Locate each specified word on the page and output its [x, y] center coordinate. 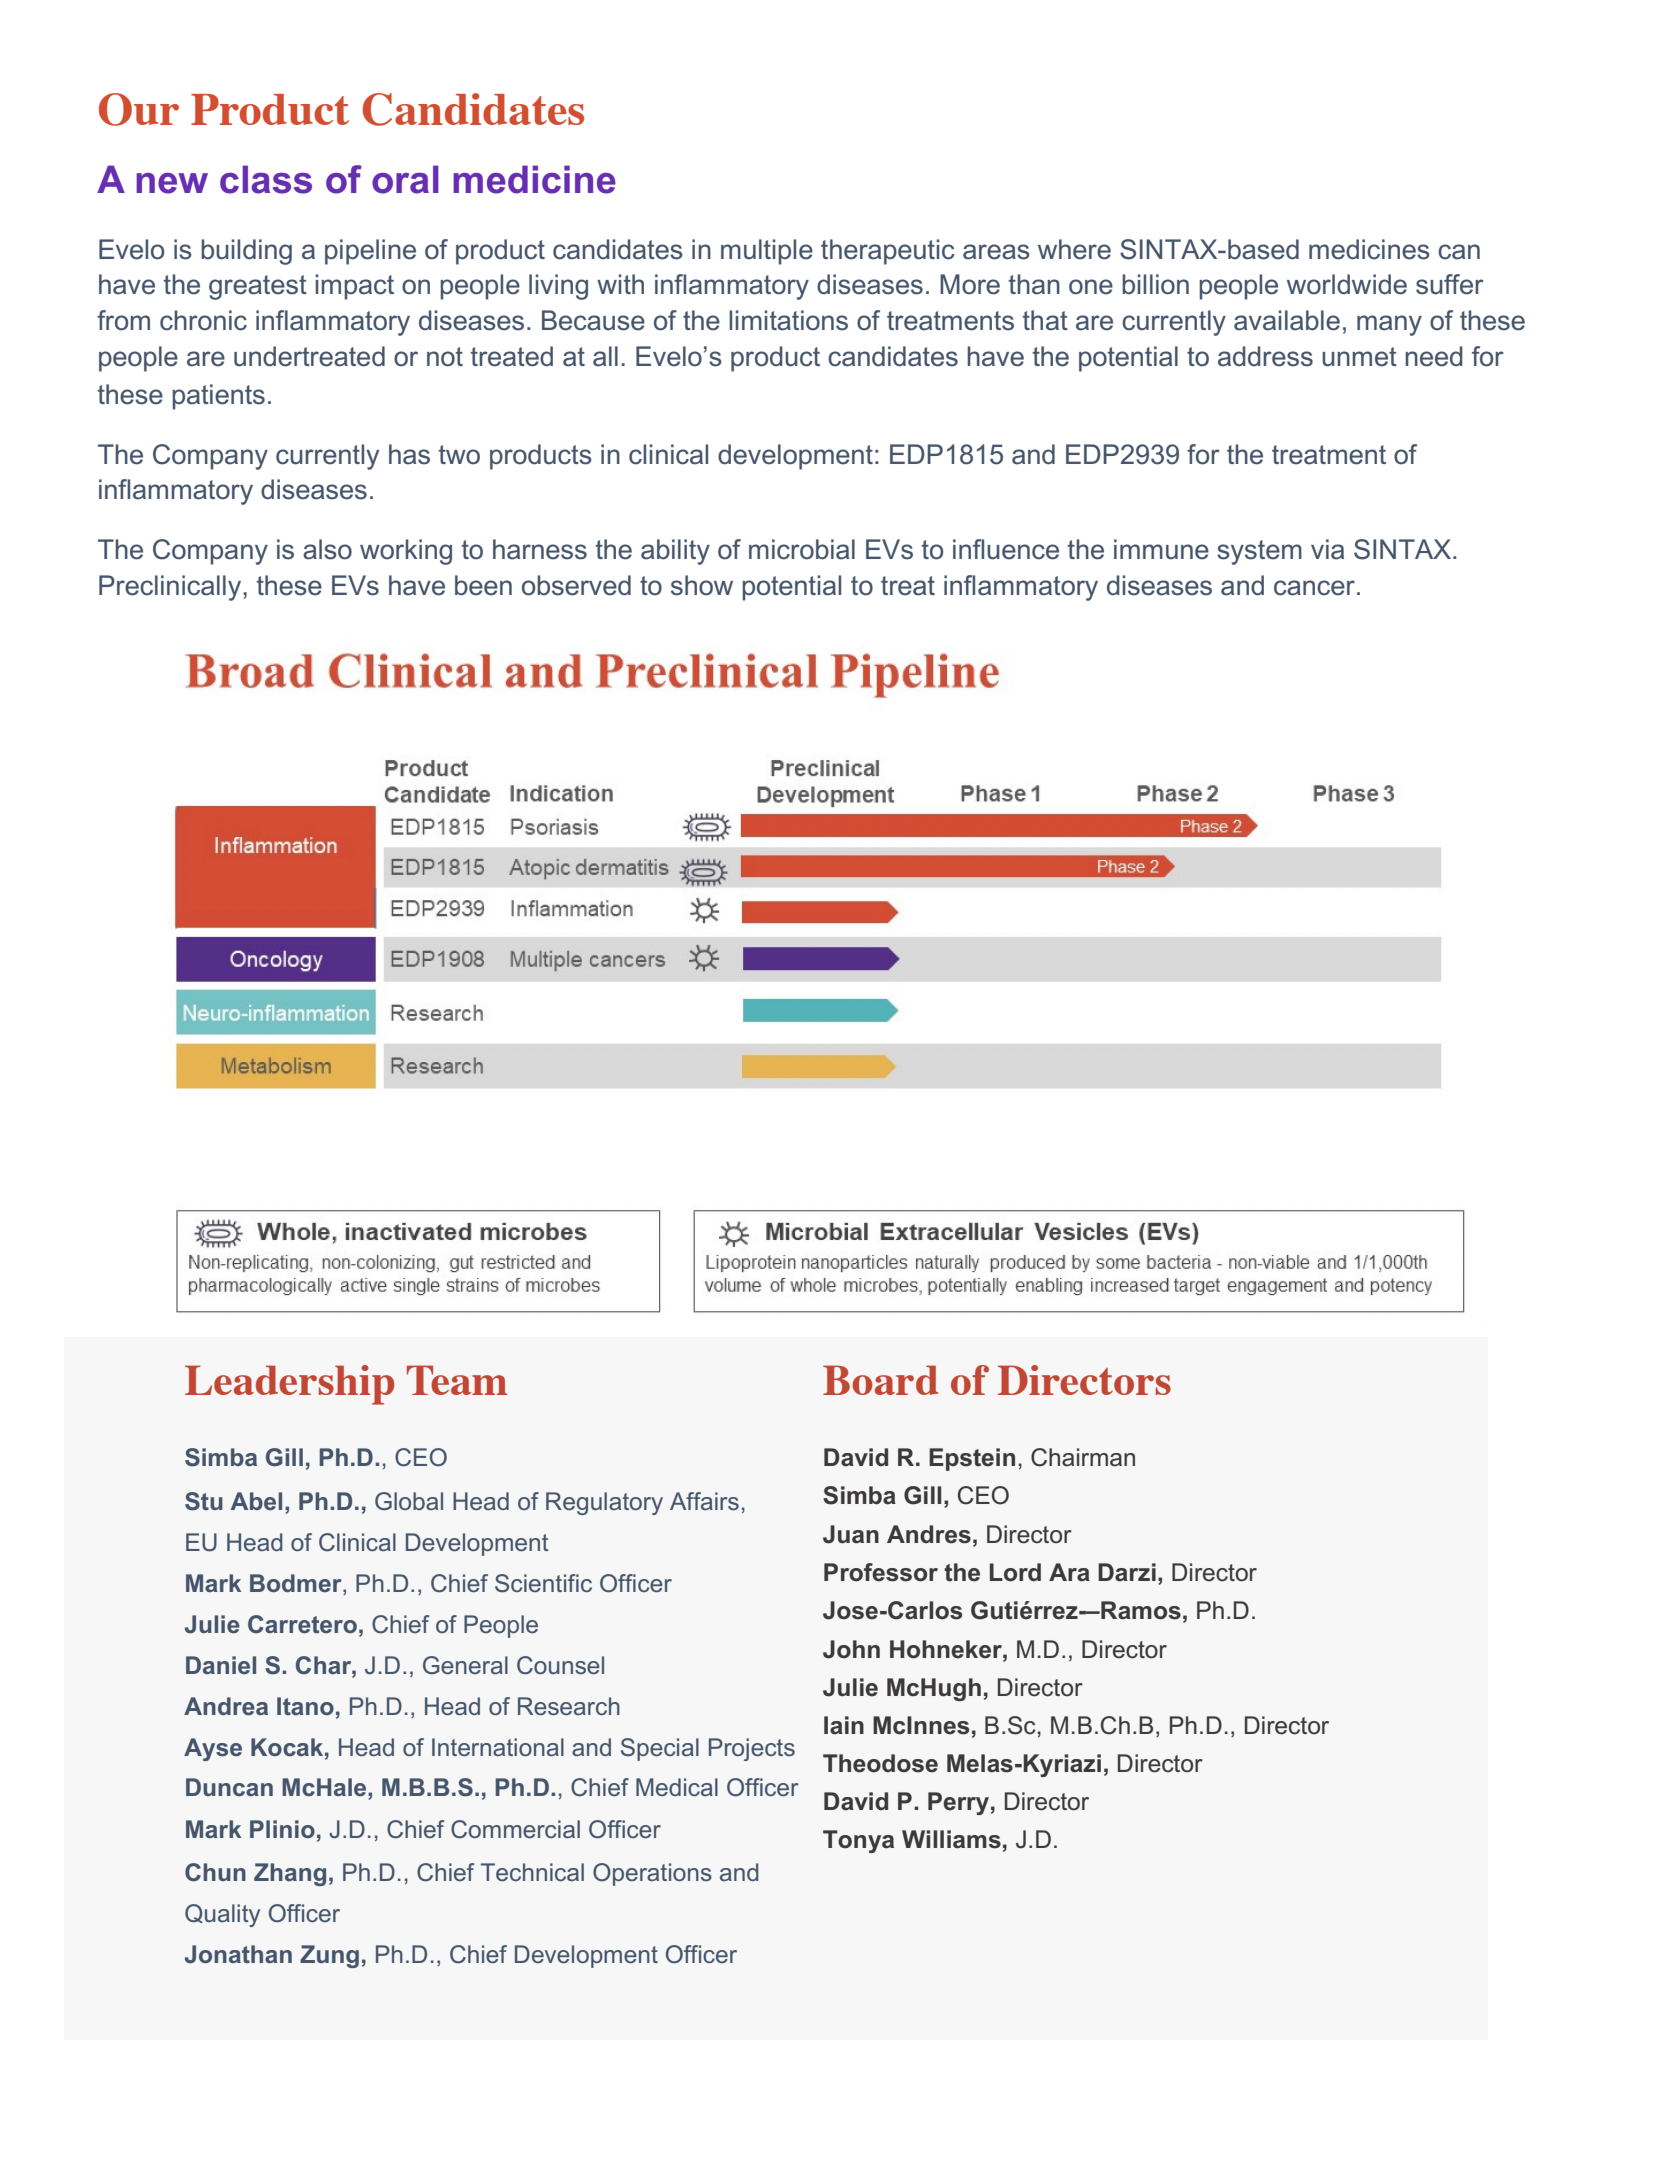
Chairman [1083, 1457]
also [327, 549]
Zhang [290, 1874]
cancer [1314, 588]
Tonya [858, 1841]
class [266, 179]
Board [880, 1380]
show [702, 585]
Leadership [289, 1385]
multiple [767, 252]
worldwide [1347, 284]
